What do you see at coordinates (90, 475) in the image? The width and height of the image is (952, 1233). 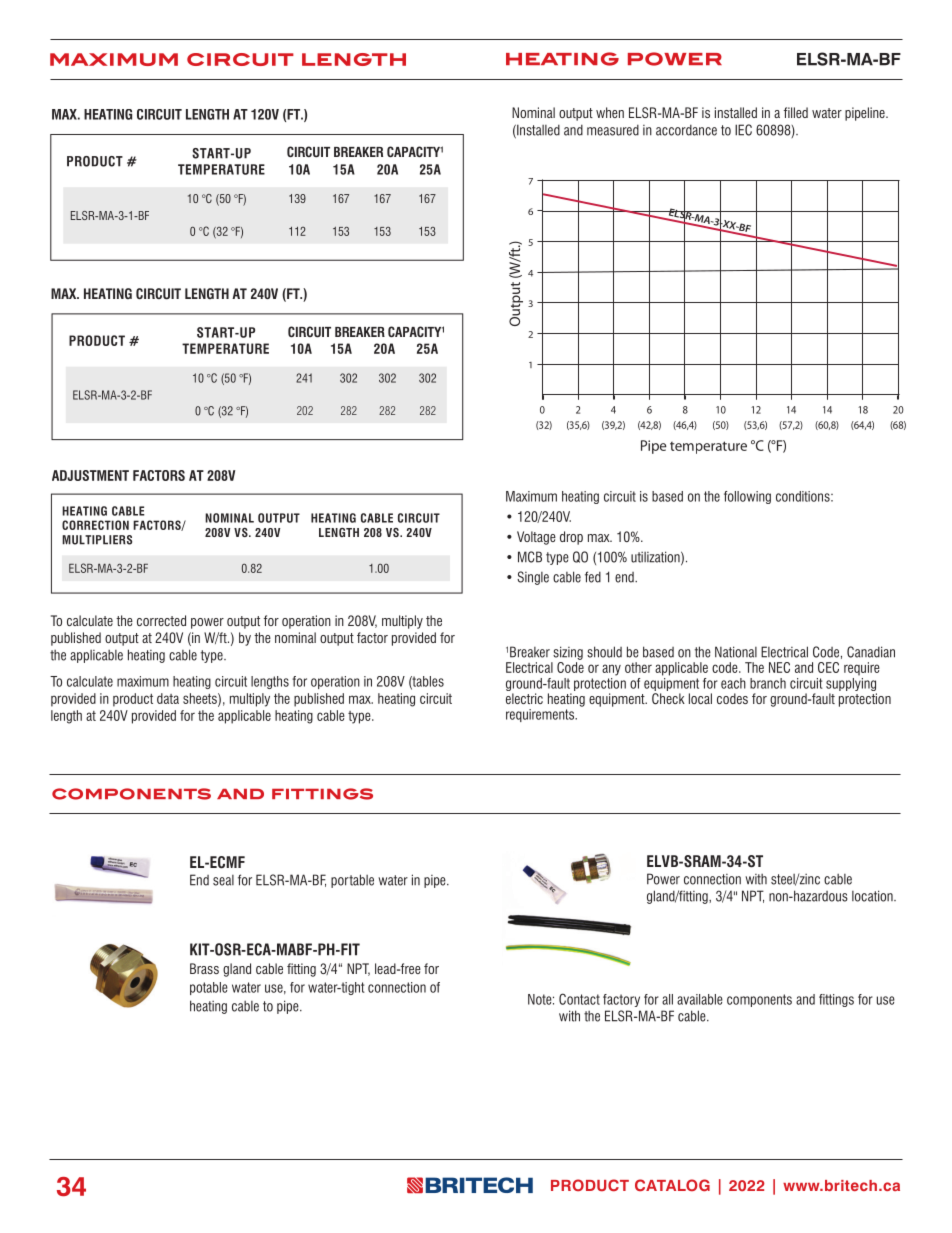 I see `ADJUSTMENT` at bounding box center [90, 475].
